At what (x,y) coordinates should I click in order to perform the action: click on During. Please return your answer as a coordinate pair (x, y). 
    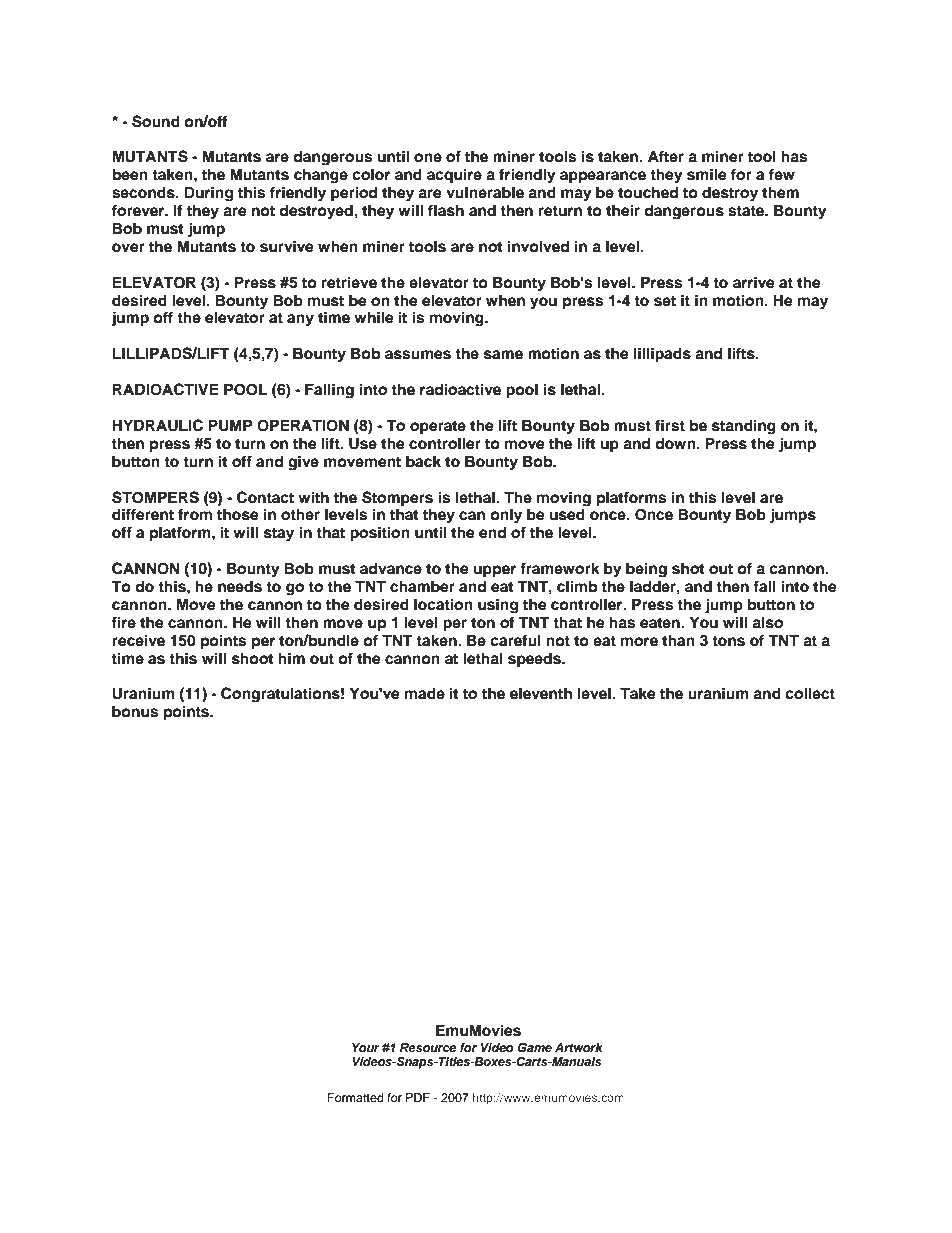
    Looking at the image, I should click on (208, 194).
